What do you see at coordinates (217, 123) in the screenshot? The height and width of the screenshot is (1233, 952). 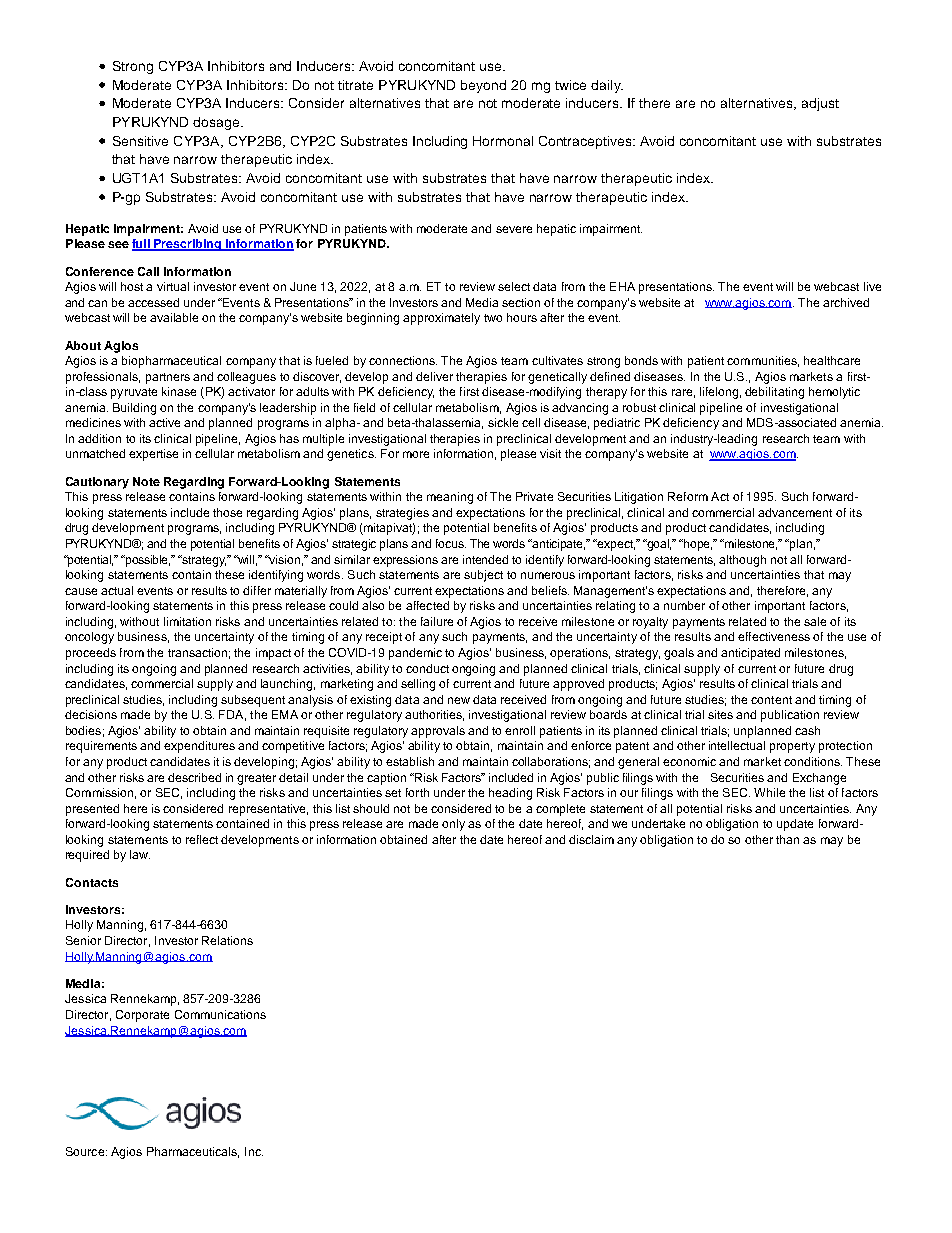 I see `dosage` at bounding box center [217, 123].
